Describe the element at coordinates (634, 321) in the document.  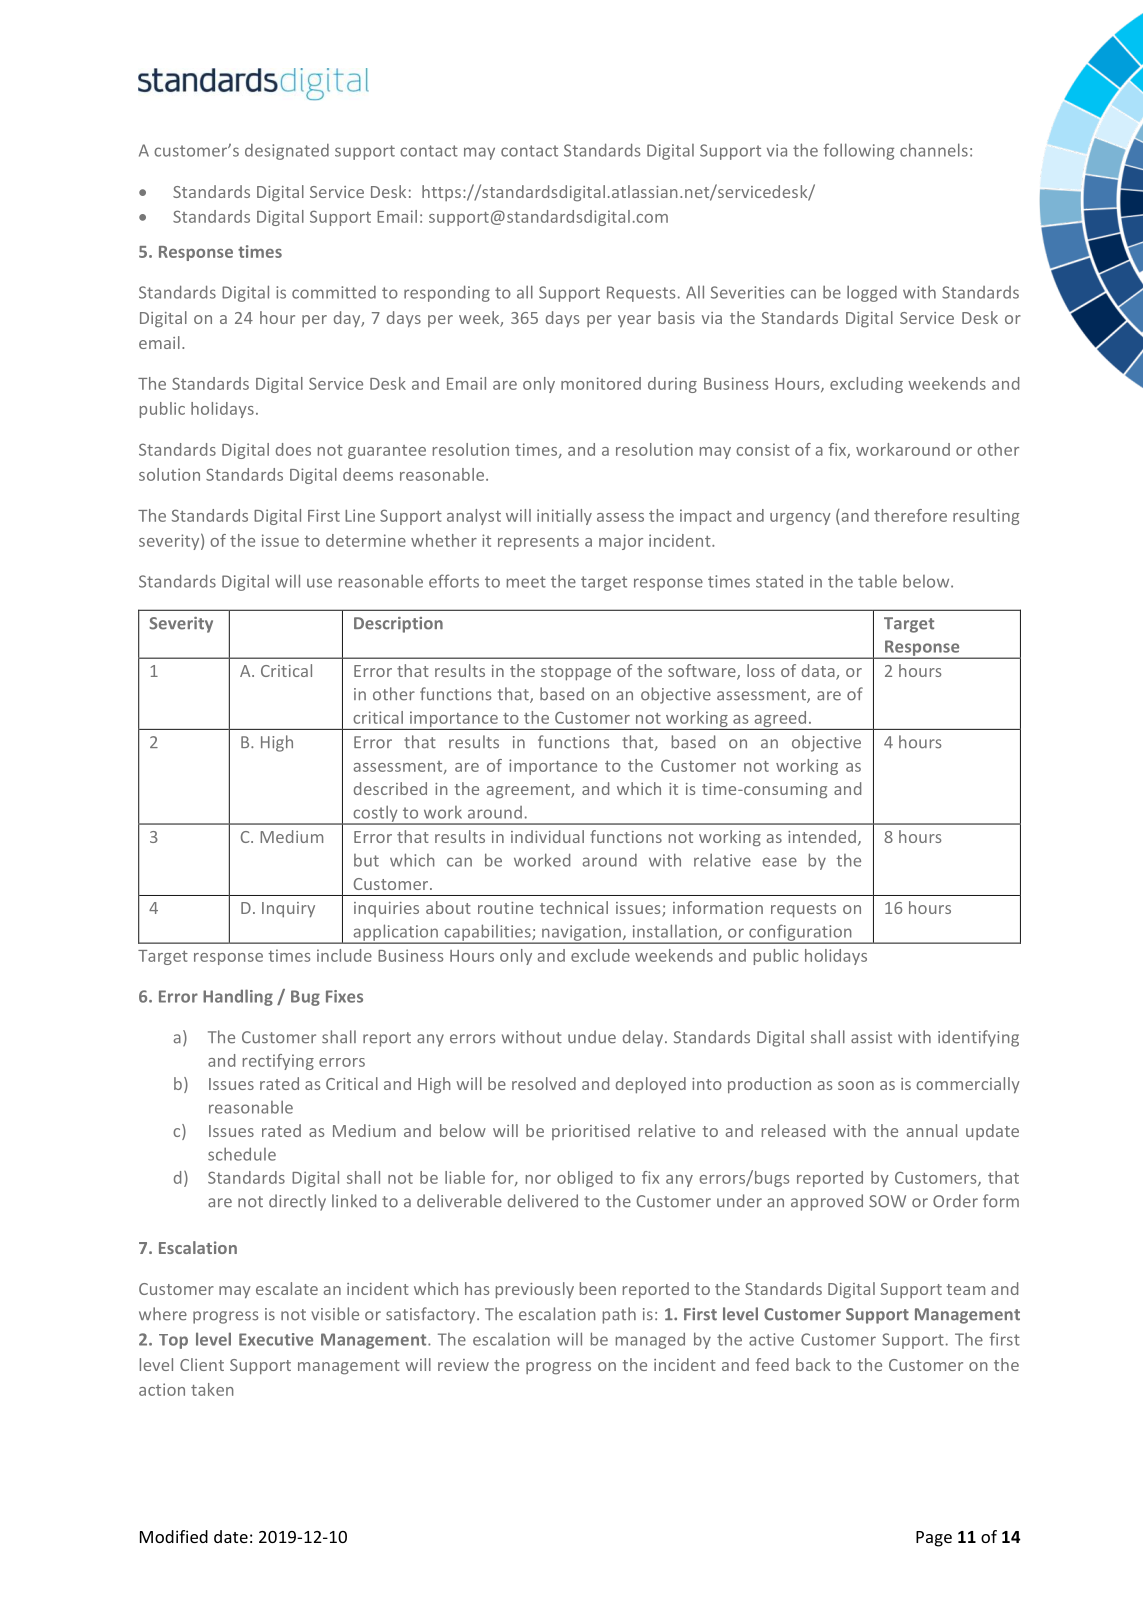
I see `year` at that location.
